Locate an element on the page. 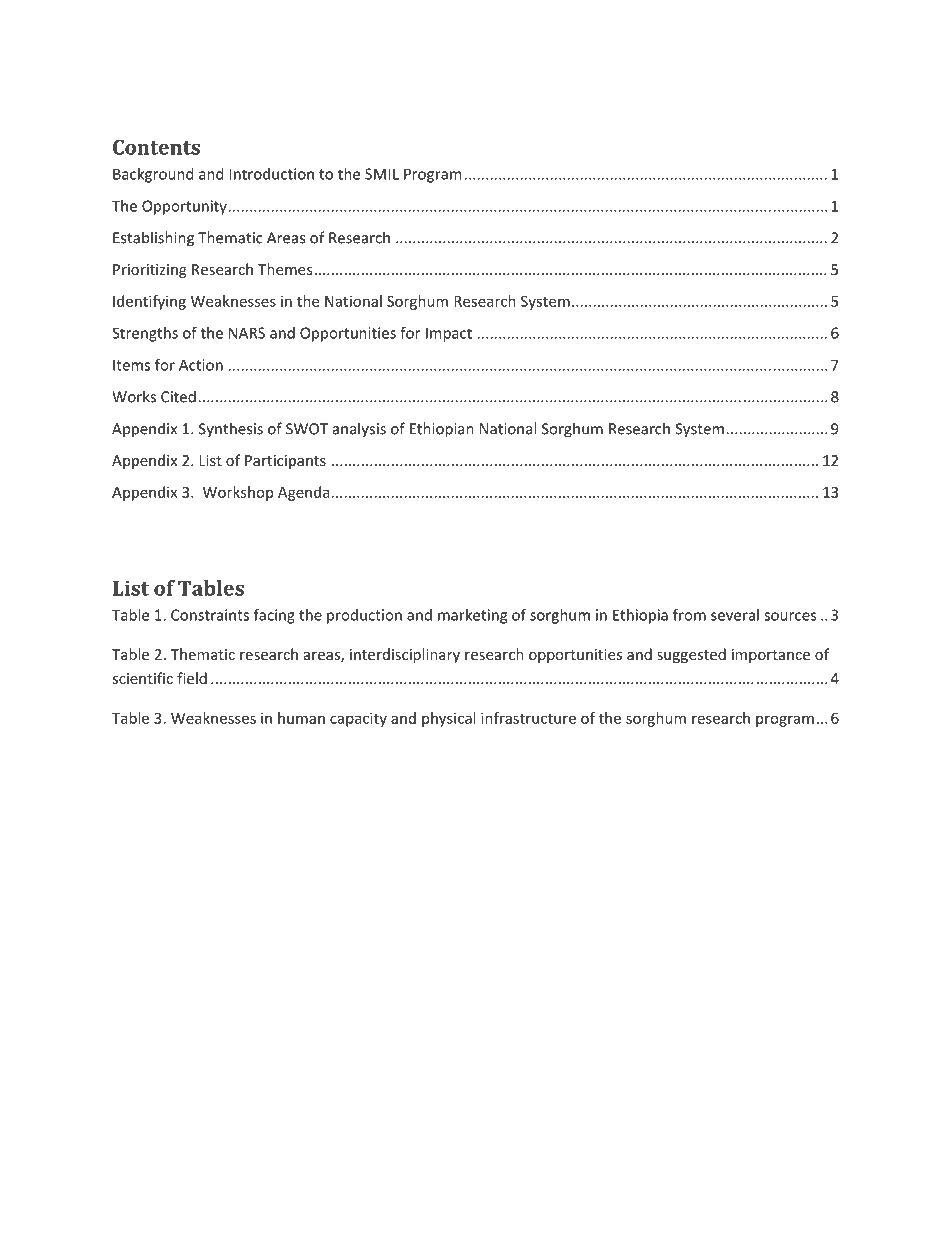 This image has height=1233, width=952. analysis is located at coordinates (359, 430).
